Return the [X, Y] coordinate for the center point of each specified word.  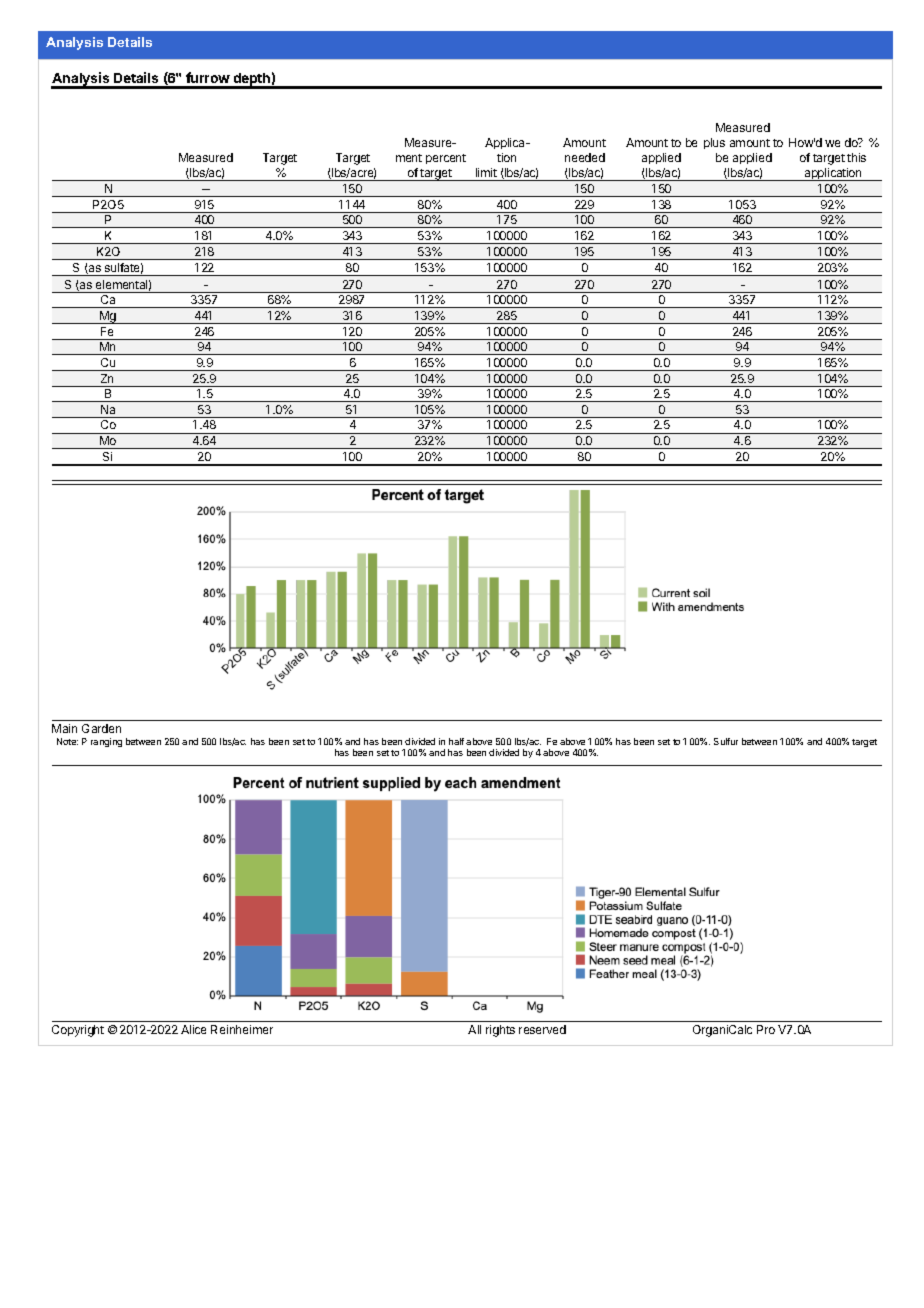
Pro [766, 1029]
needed [585, 157]
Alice [193, 1029]
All [474, 1029]
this [856, 157]
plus [714, 143]
